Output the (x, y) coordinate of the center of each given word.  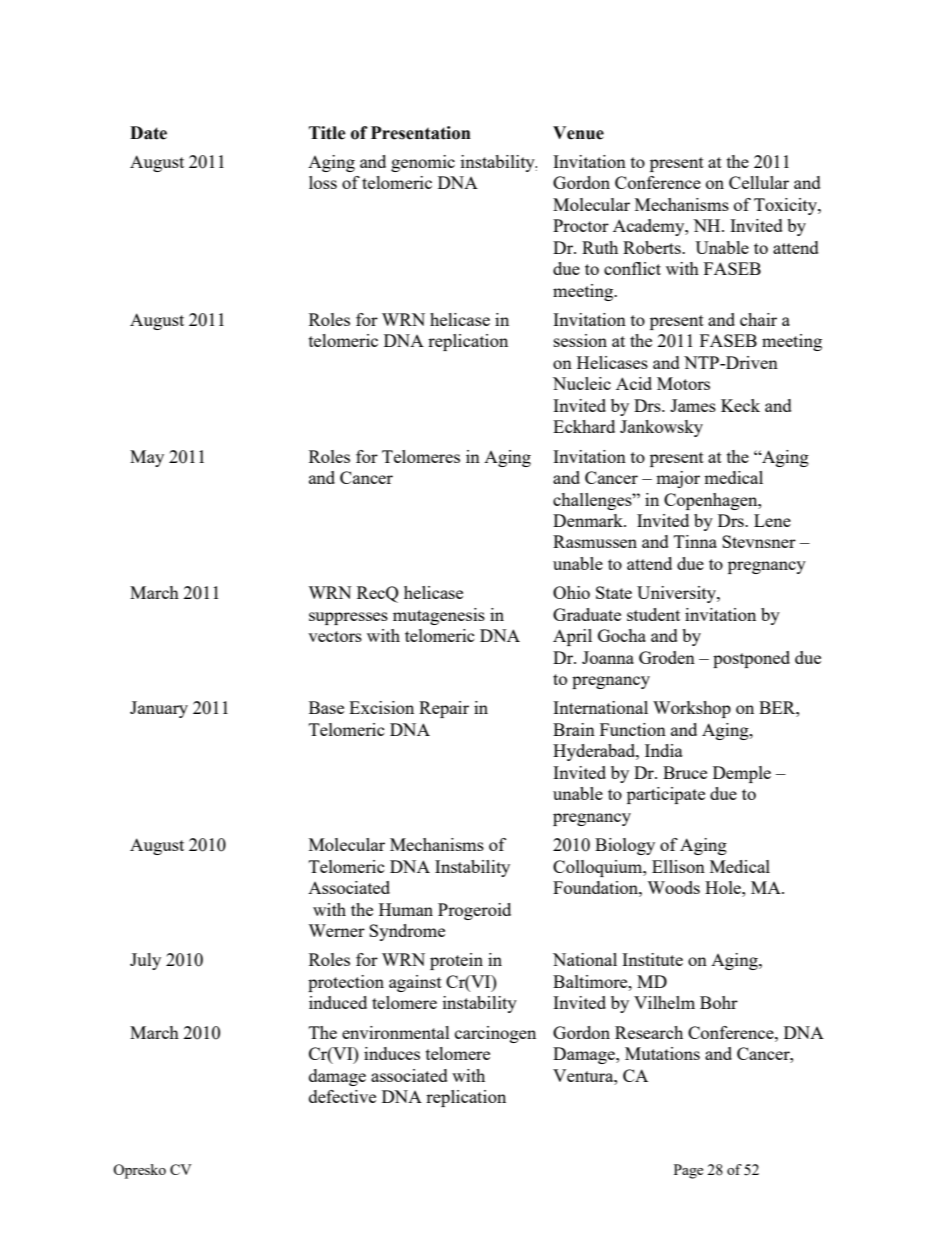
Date (148, 133)
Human (406, 909)
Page (688, 1171)
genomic (423, 163)
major (678, 479)
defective (342, 1096)
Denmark (589, 520)
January (159, 709)
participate (666, 795)
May (147, 458)
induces (392, 1053)
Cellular (759, 182)
